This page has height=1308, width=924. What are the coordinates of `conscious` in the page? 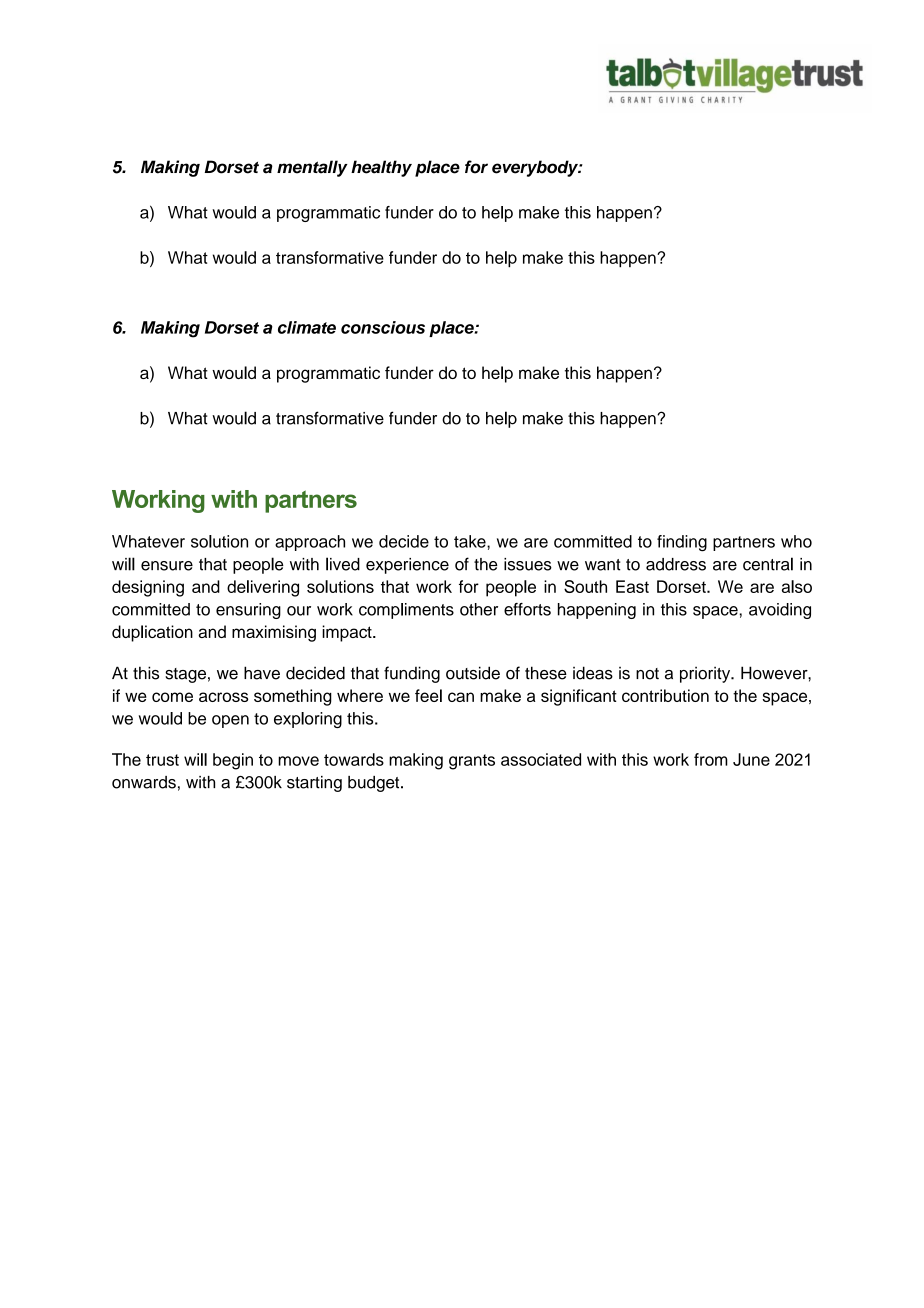 It's located at (383, 327).
